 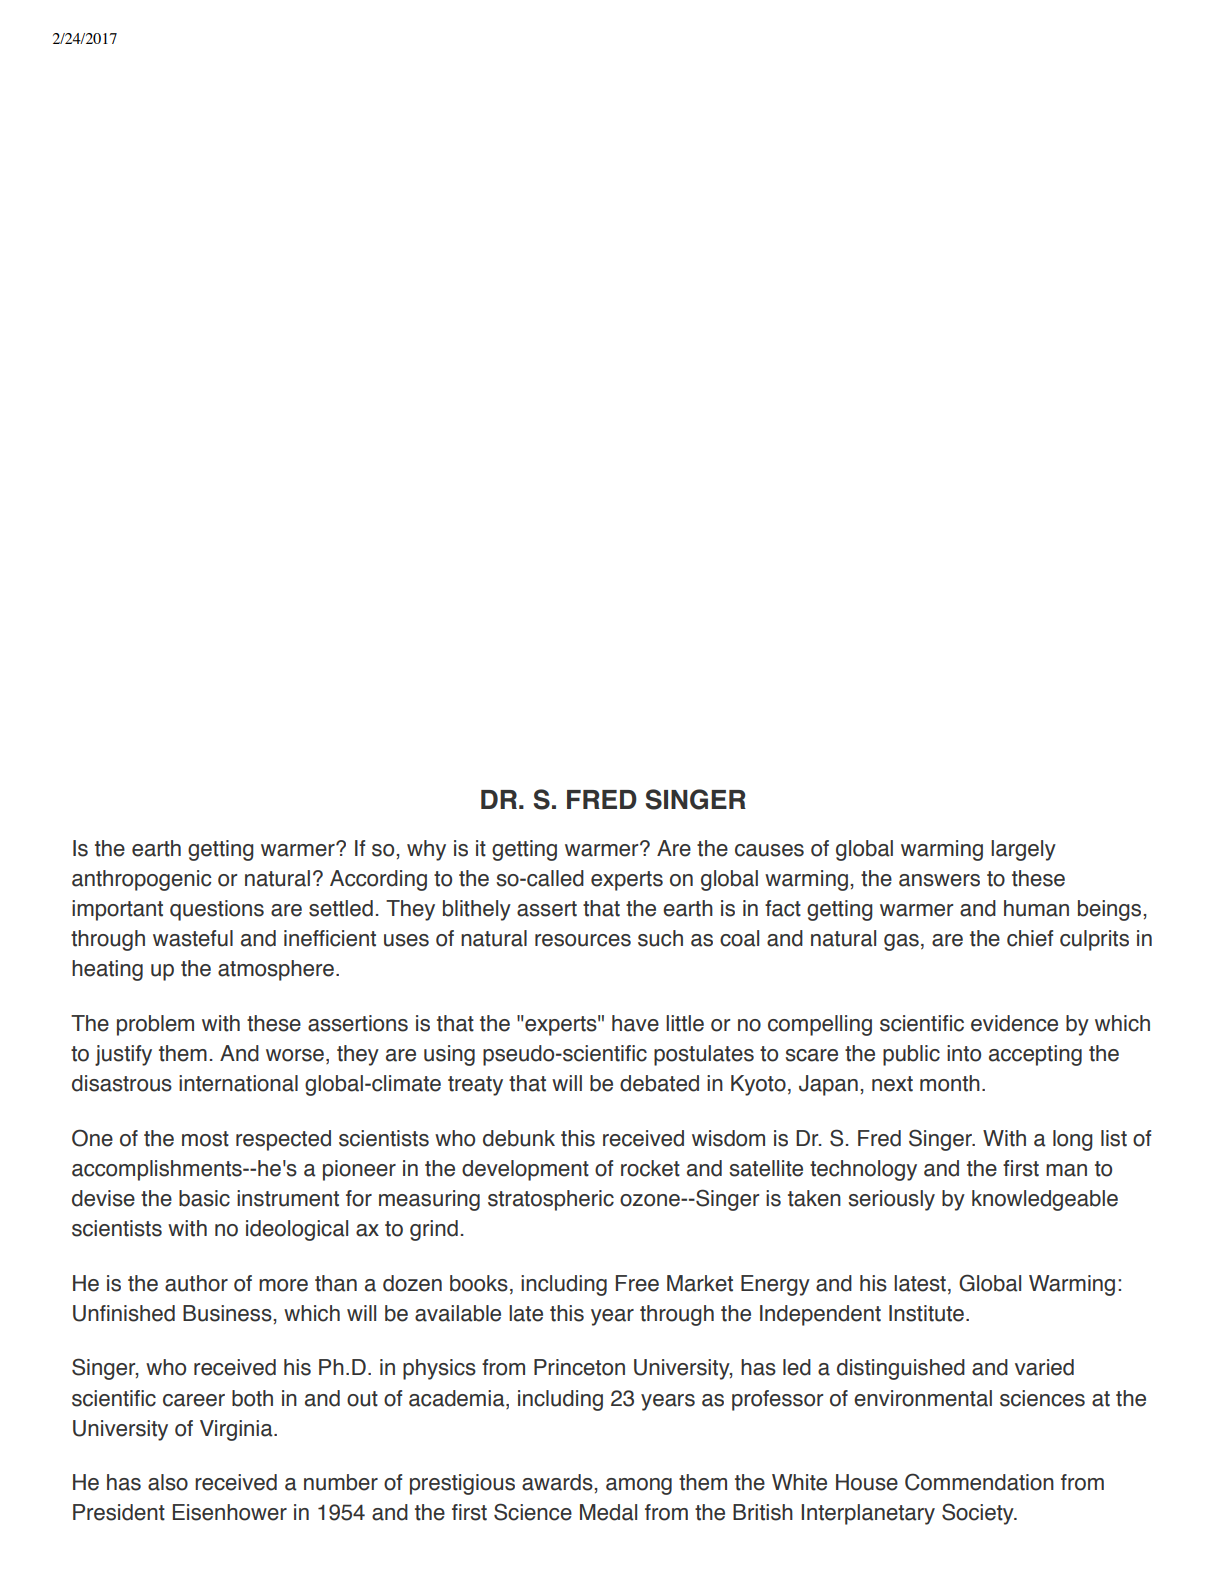 What do you see at coordinates (204, 1198) in the screenshot?
I see `basic` at bounding box center [204, 1198].
